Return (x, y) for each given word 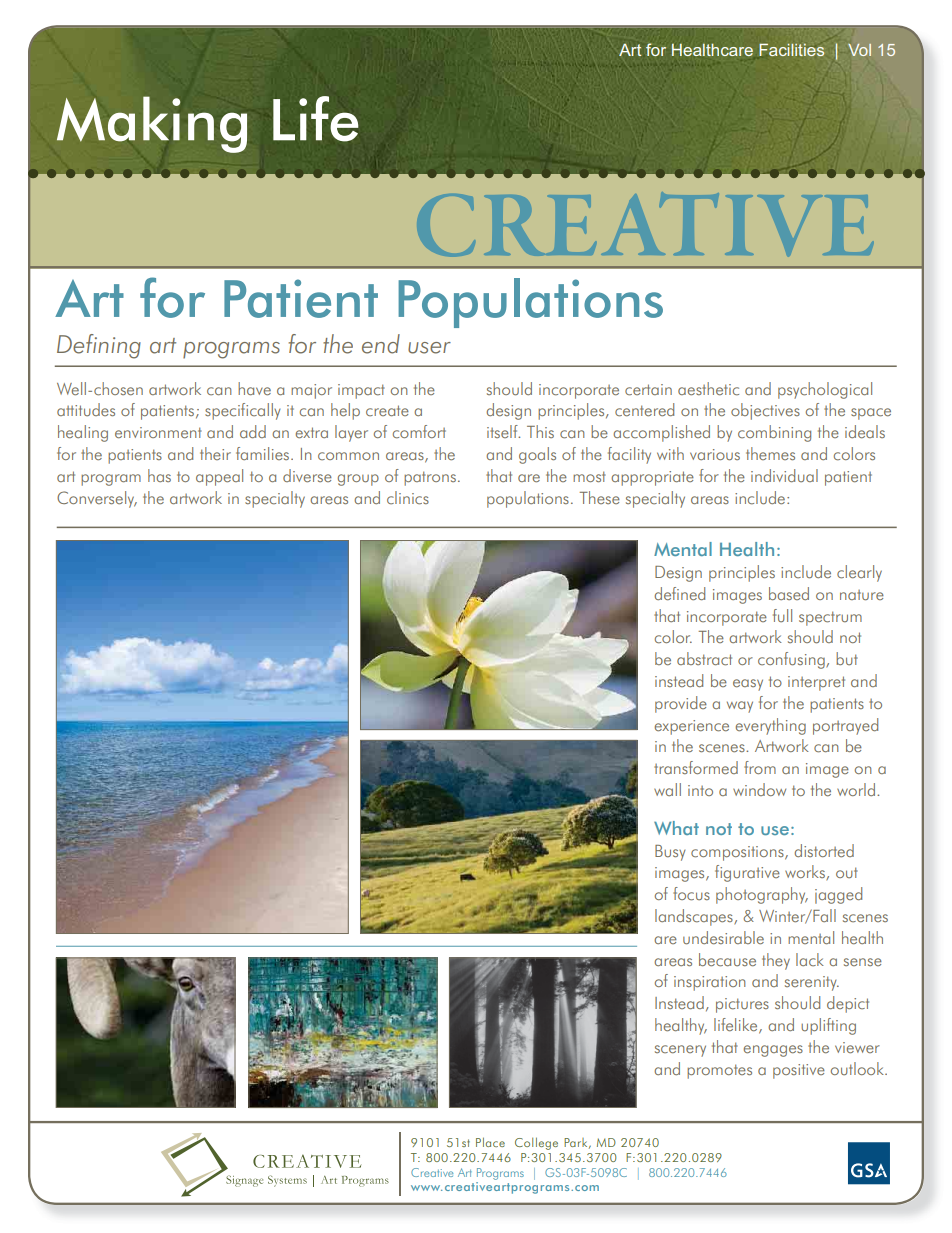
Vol (859, 50)
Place (490, 1142)
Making (152, 124)
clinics (408, 498)
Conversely (97, 499)
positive (799, 1071)
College (536, 1143)
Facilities (791, 49)
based (789, 593)
